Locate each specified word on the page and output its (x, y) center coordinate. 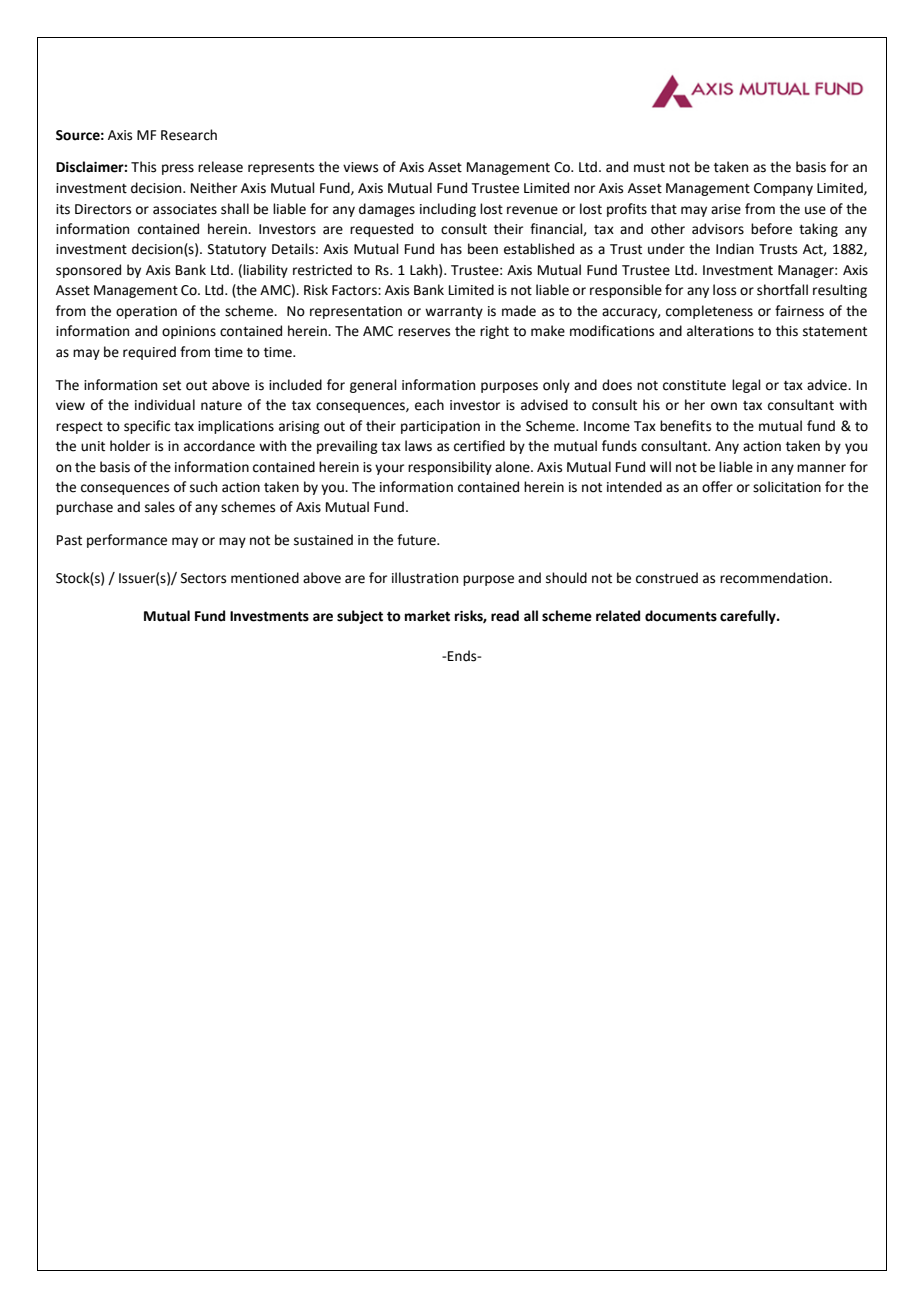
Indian (735, 249)
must (649, 168)
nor (584, 189)
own (724, 406)
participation (440, 427)
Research (189, 135)
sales (160, 507)
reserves (424, 332)
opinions (189, 332)
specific (147, 427)
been (483, 249)
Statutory (237, 250)
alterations (720, 331)
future (417, 540)
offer (717, 487)
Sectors (203, 578)
